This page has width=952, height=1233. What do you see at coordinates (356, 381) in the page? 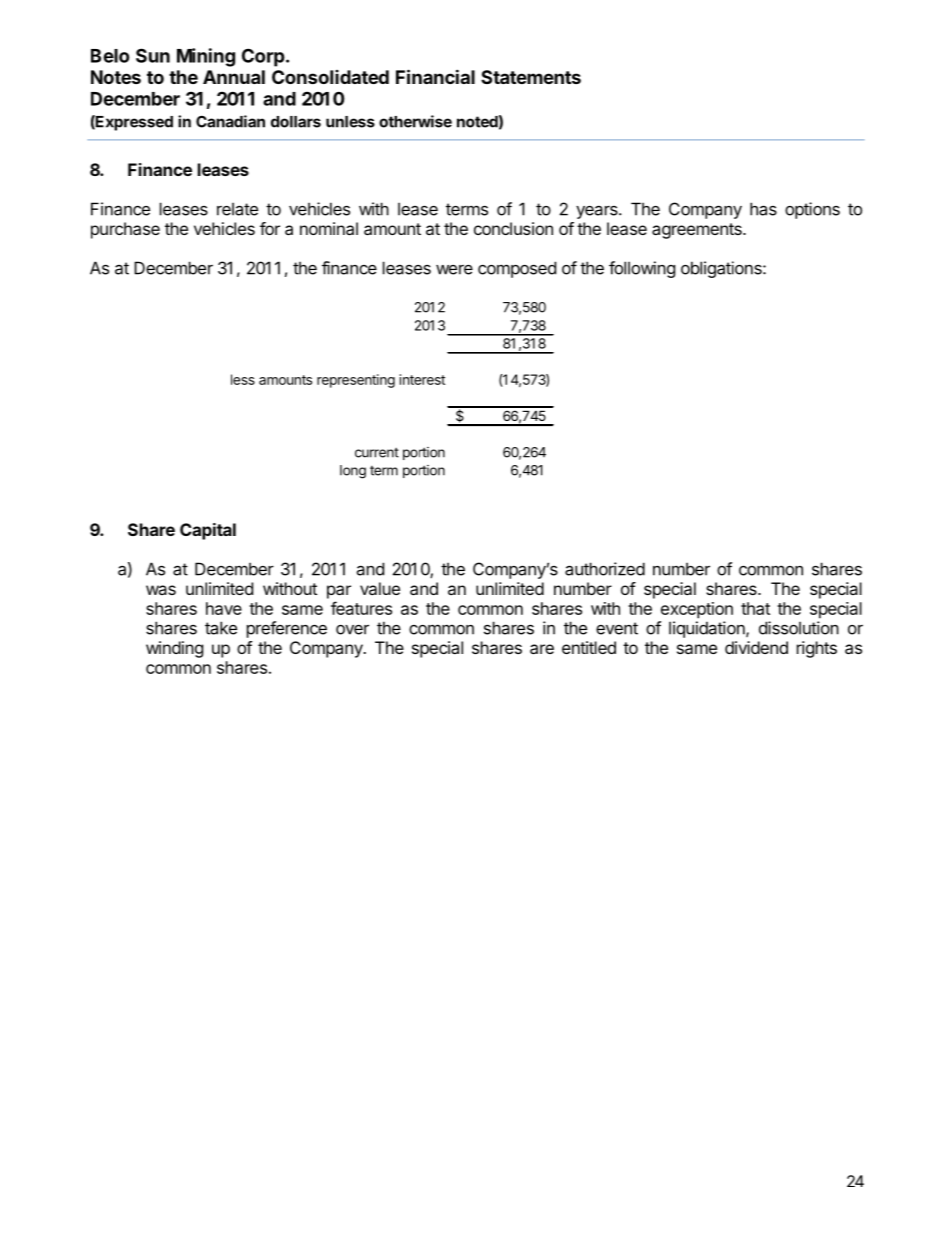
I see `representing` at bounding box center [356, 381].
